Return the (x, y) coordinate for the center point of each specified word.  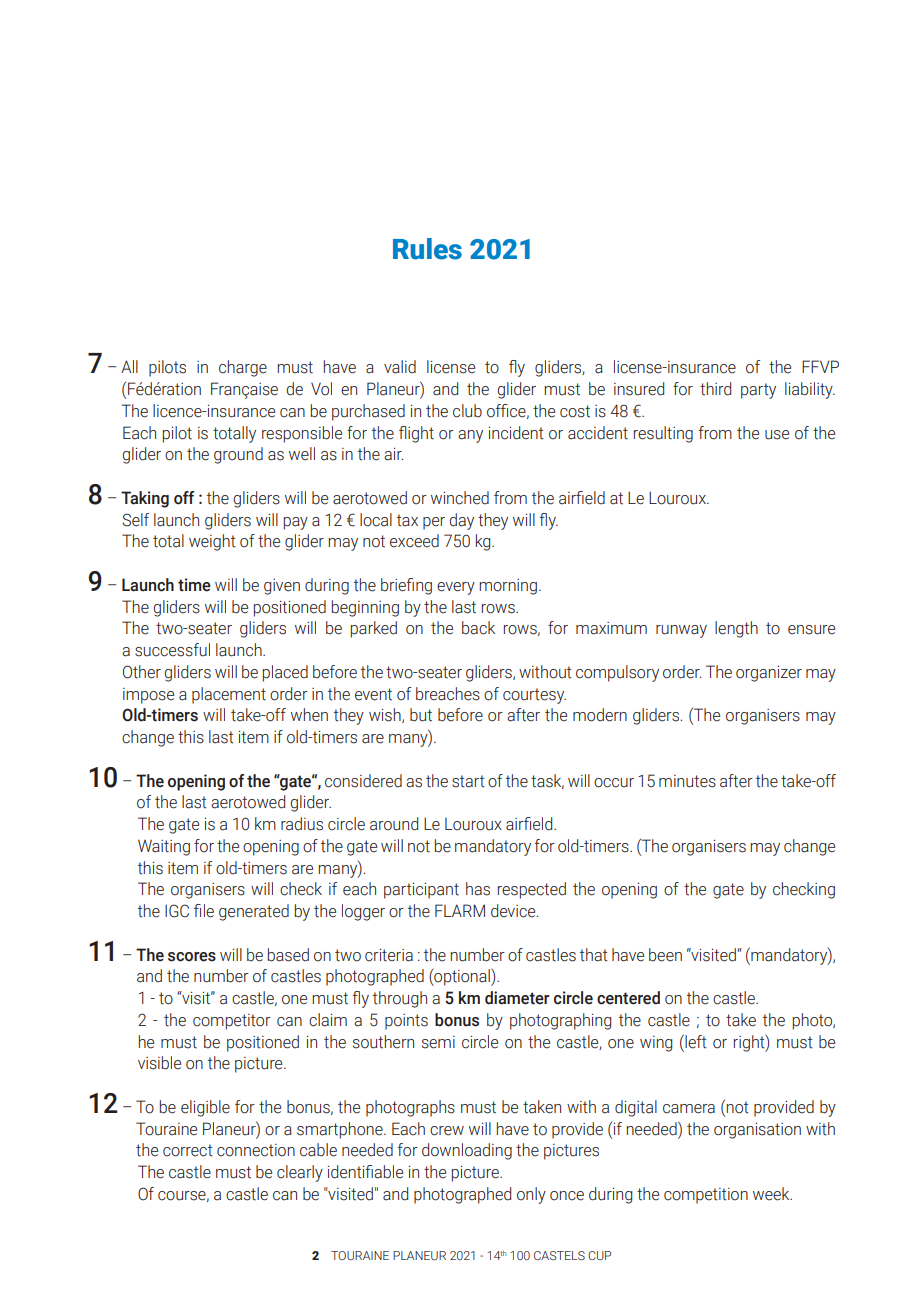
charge (243, 368)
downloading (467, 1151)
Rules (427, 249)
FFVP (820, 366)
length (736, 629)
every (456, 588)
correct (188, 1150)
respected (532, 890)
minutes (687, 781)
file (204, 911)
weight (212, 542)
